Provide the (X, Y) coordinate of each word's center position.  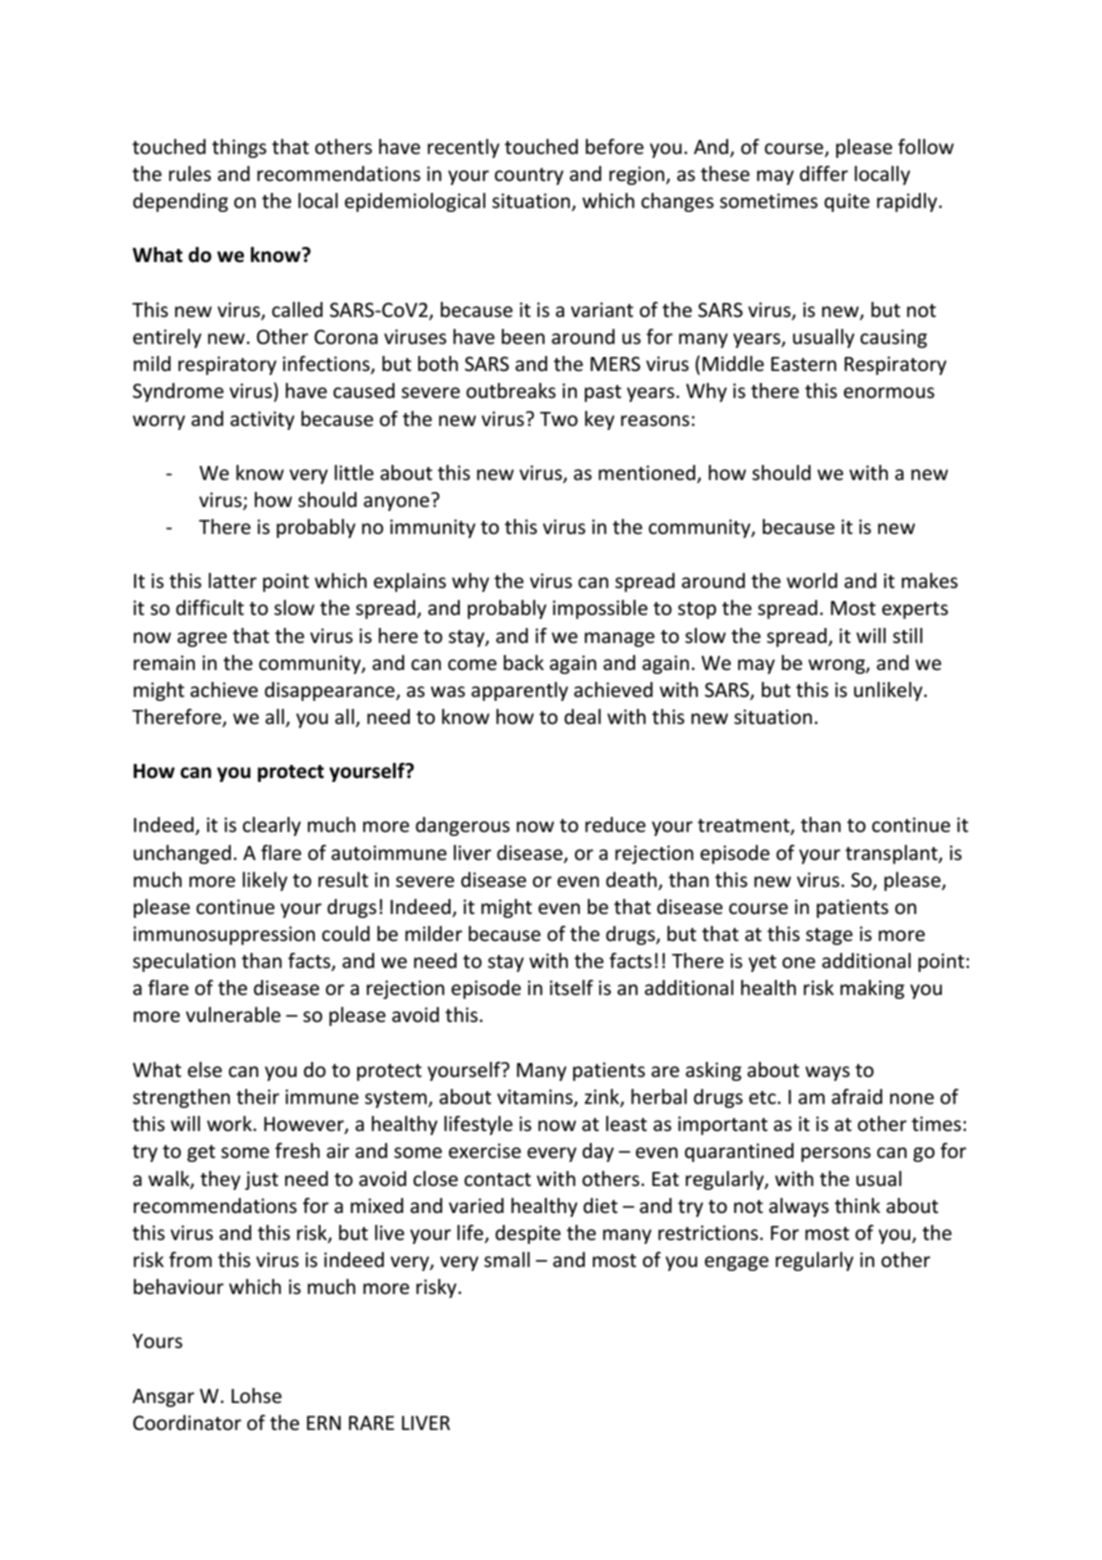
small (507, 1260)
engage (737, 1263)
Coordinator (187, 1423)
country (529, 176)
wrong (837, 666)
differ (824, 174)
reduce (615, 825)
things (239, 148)
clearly (272, 826)
